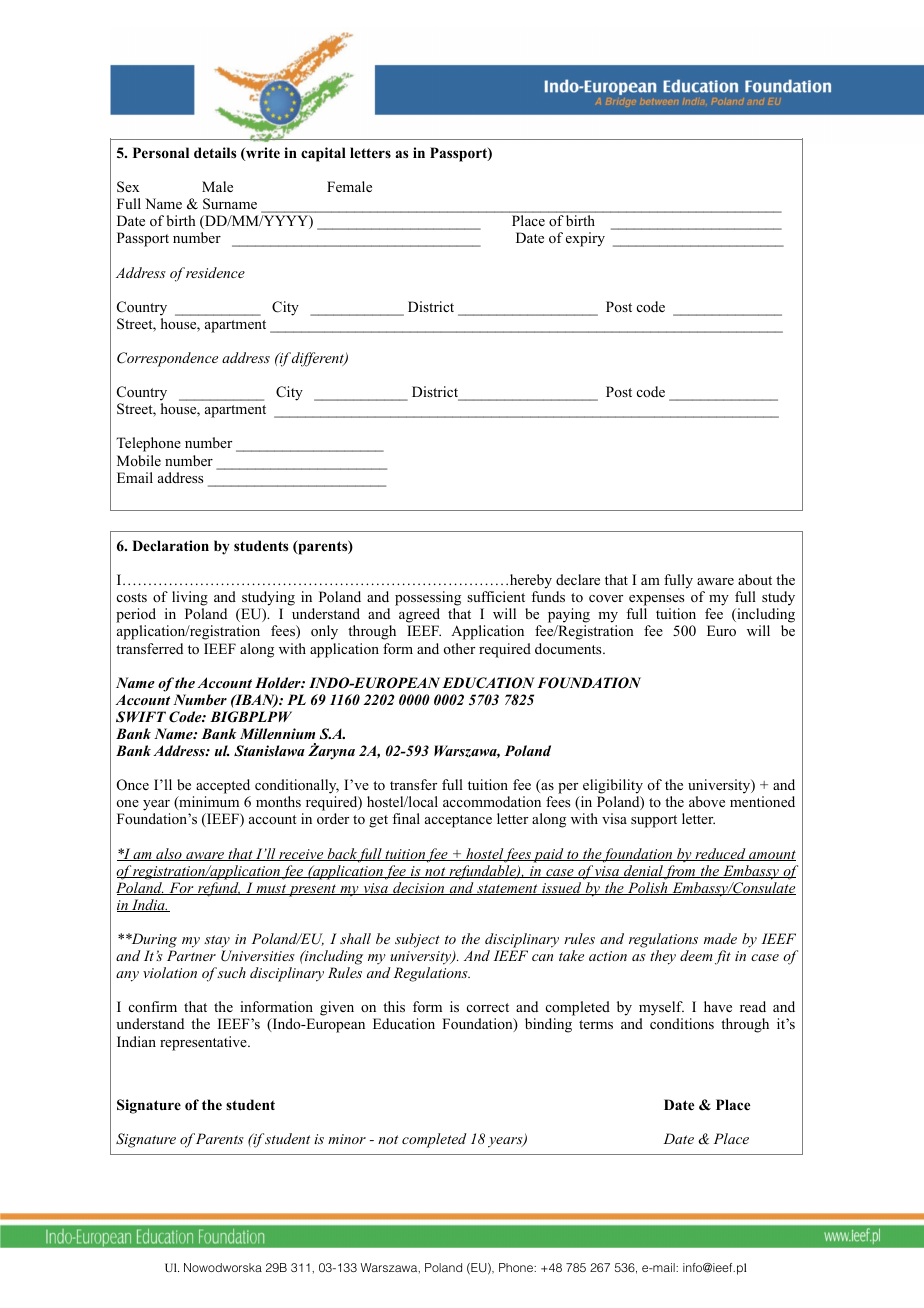 Image resolution: width=924 pixels, height=1308 pixels. I want to click on made, so click(720, 938).
